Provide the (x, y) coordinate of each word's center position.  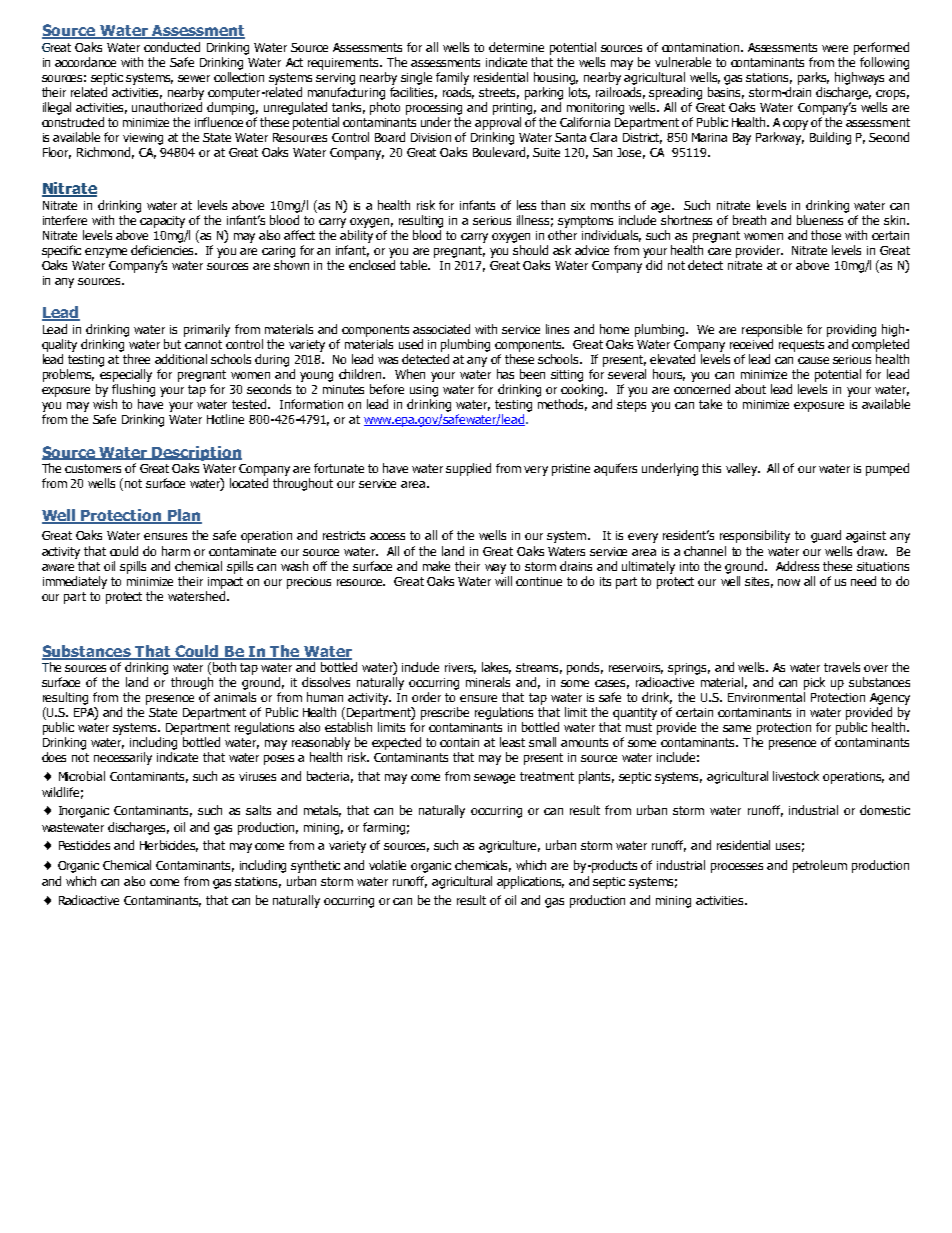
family (452, 78)
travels (842, 667)
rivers (460, 668)
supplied (468, 469)
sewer (194, 78)
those (826, 235)
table (415, 265)
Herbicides (169, 846)
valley (742, 469)
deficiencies (164, 250)
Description (196, 453)
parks (813, 78)
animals (235, 697)
